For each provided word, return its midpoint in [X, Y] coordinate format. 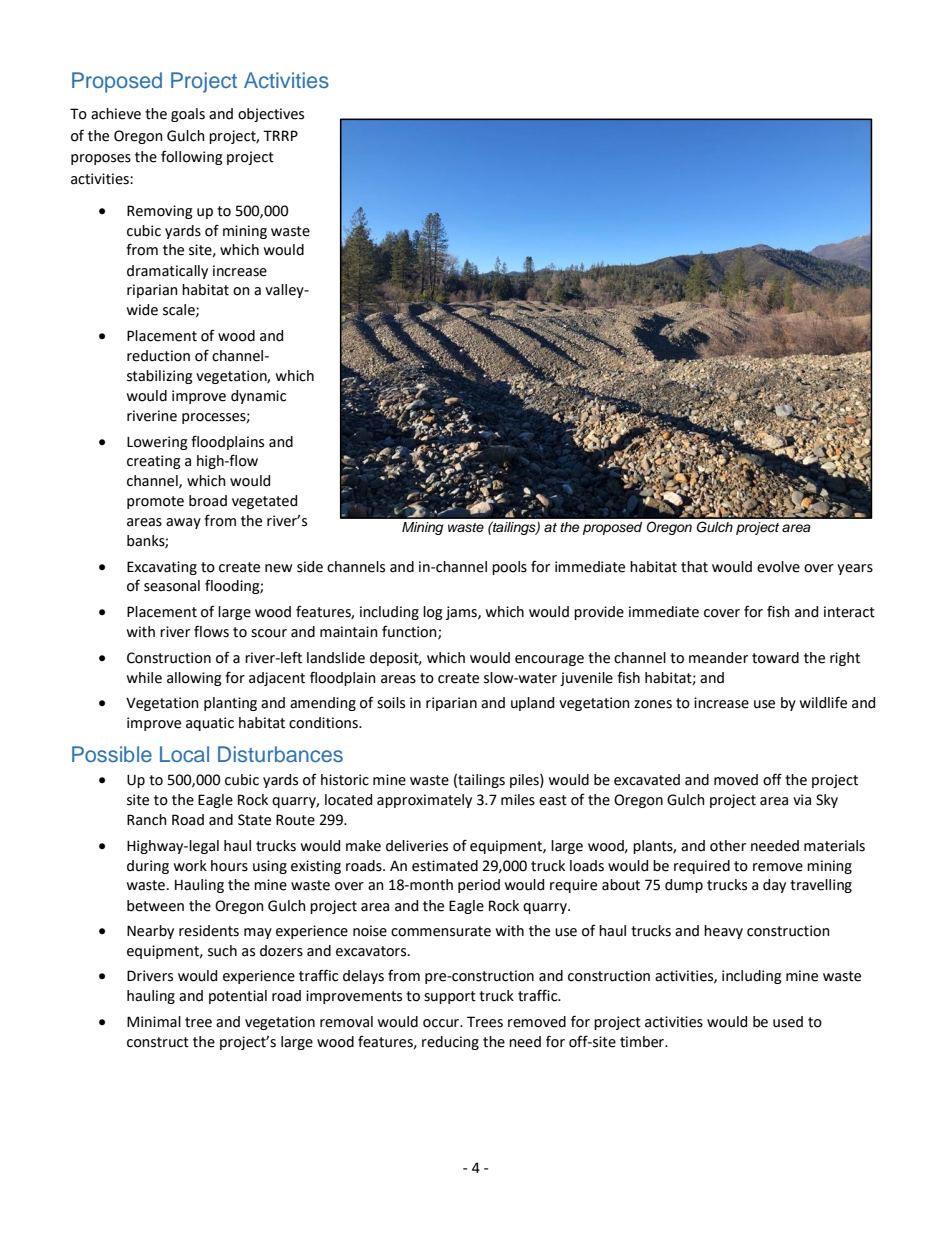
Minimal [154, 1022]
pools [509, 568]
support [450, 997]
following [192, 157]
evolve [778, 567]
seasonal [172, 586]
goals [188, 115]
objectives [271, 115]
